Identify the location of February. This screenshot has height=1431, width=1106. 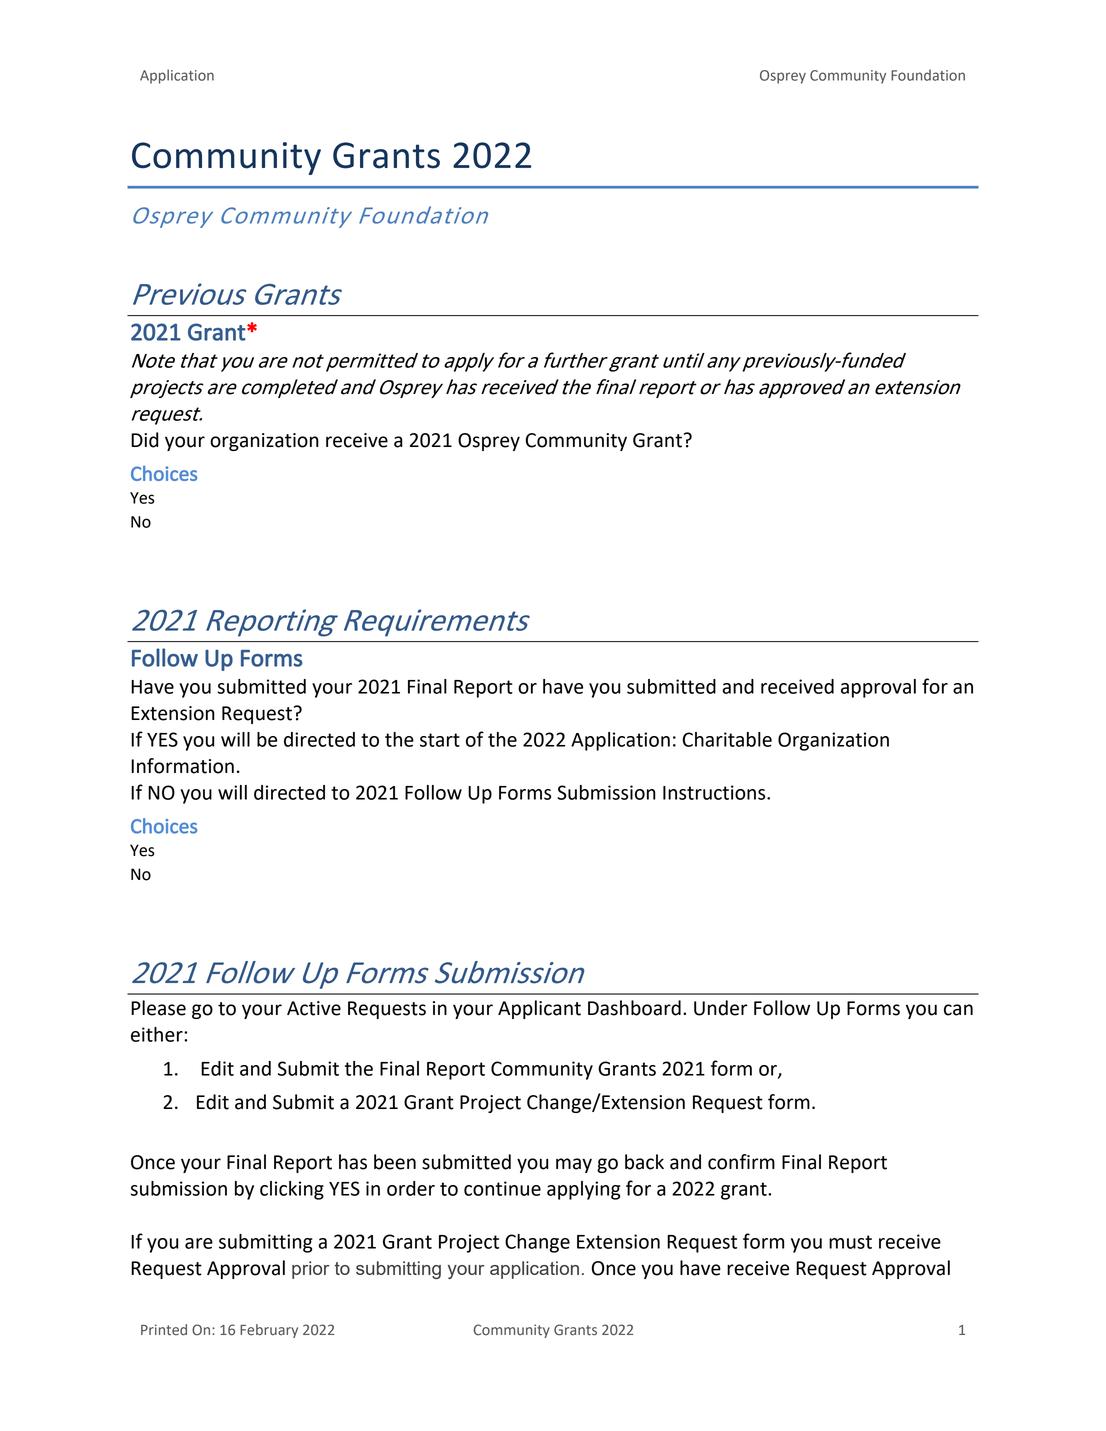
(269, 1331).
